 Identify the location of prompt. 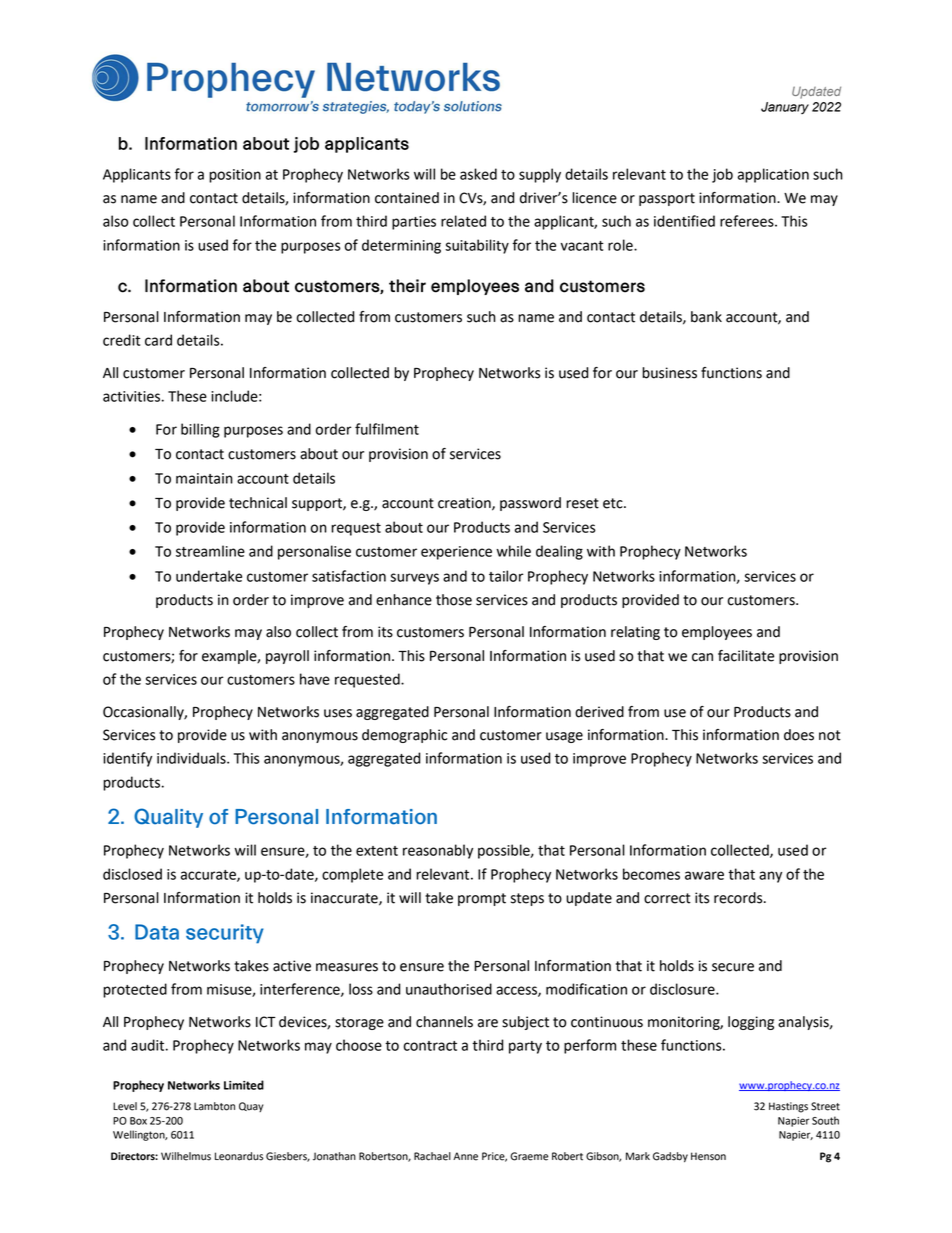
(482, 899).
